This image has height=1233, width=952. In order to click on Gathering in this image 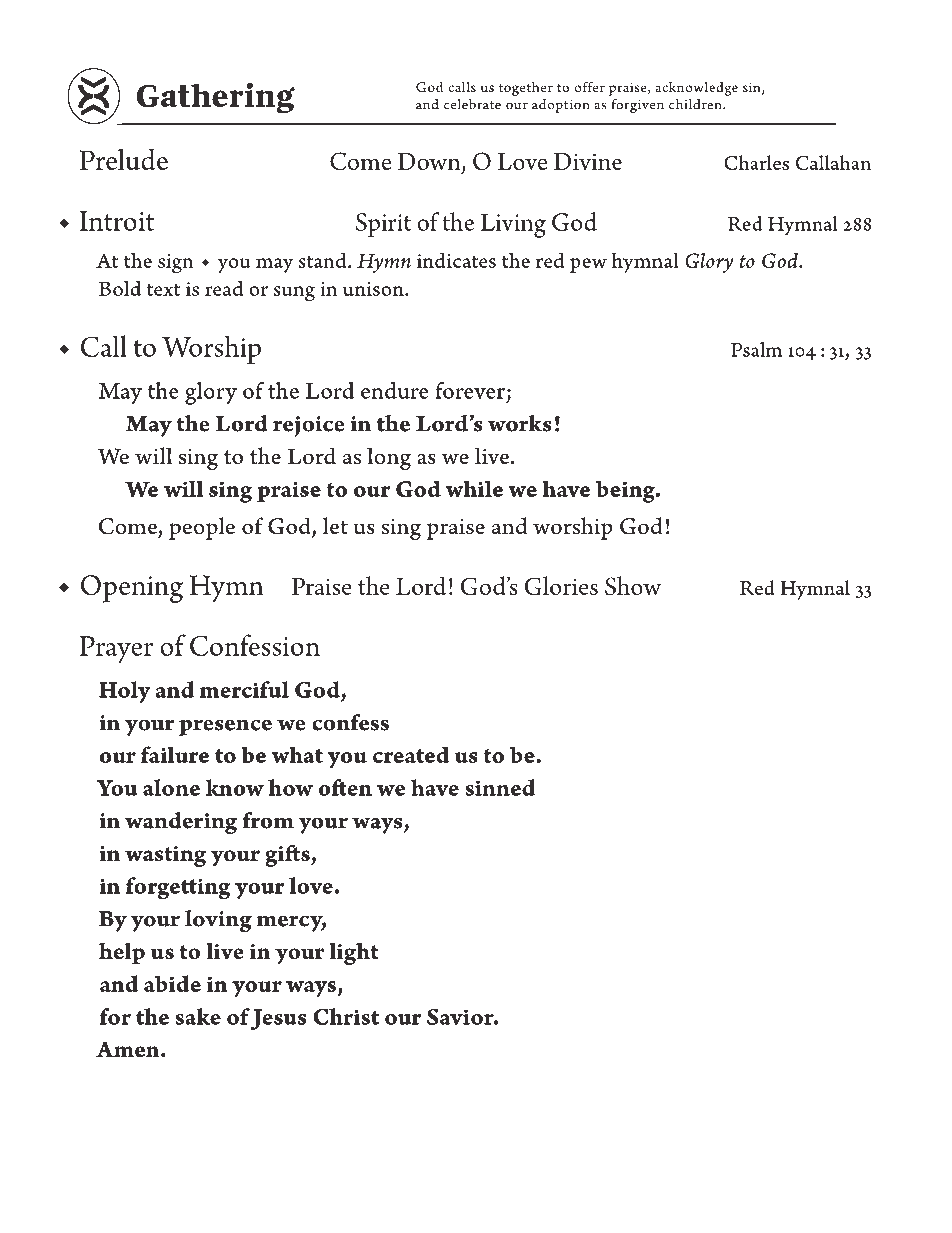, I will do `click(215, 97)`.
